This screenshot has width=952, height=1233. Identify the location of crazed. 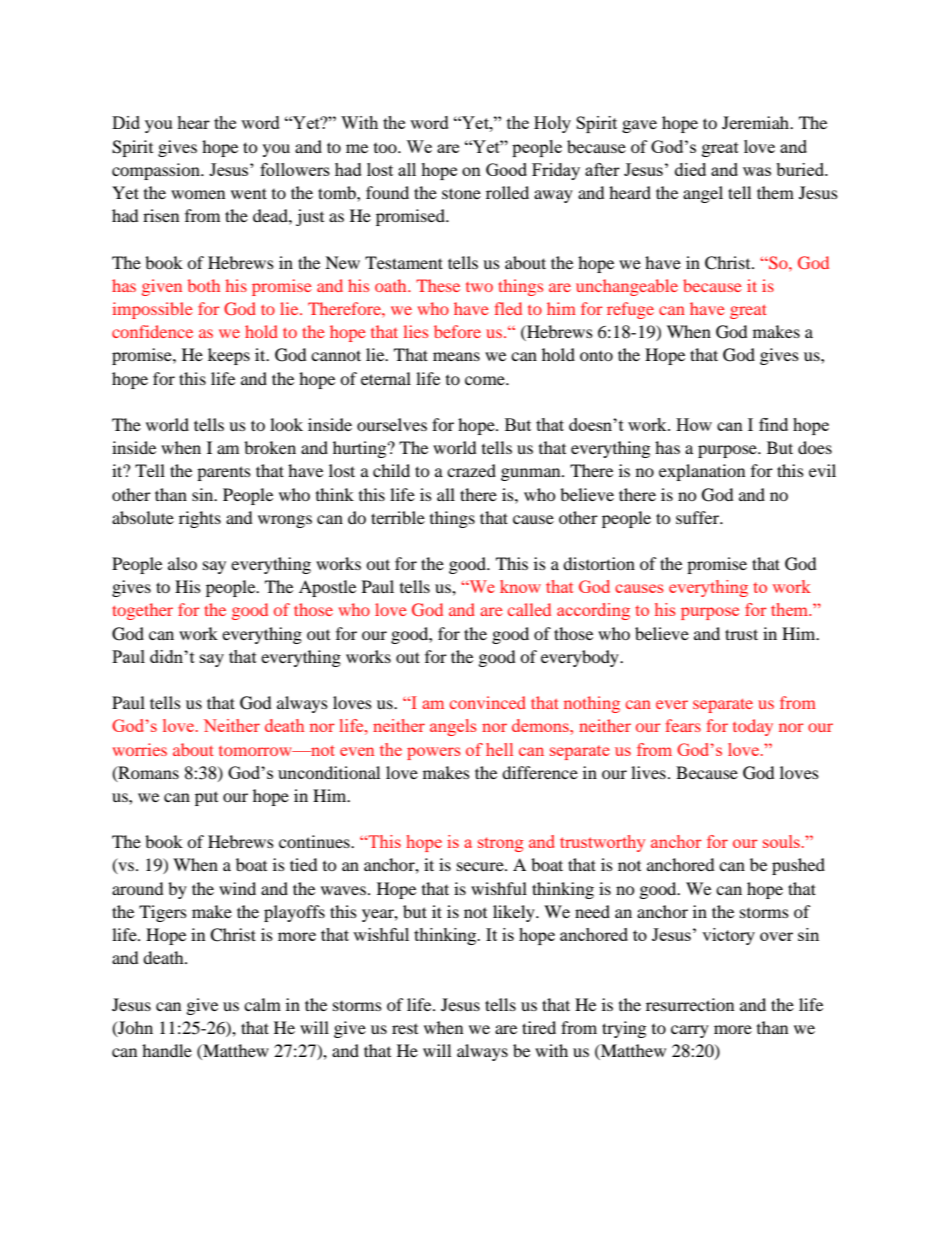
(471, 470).
